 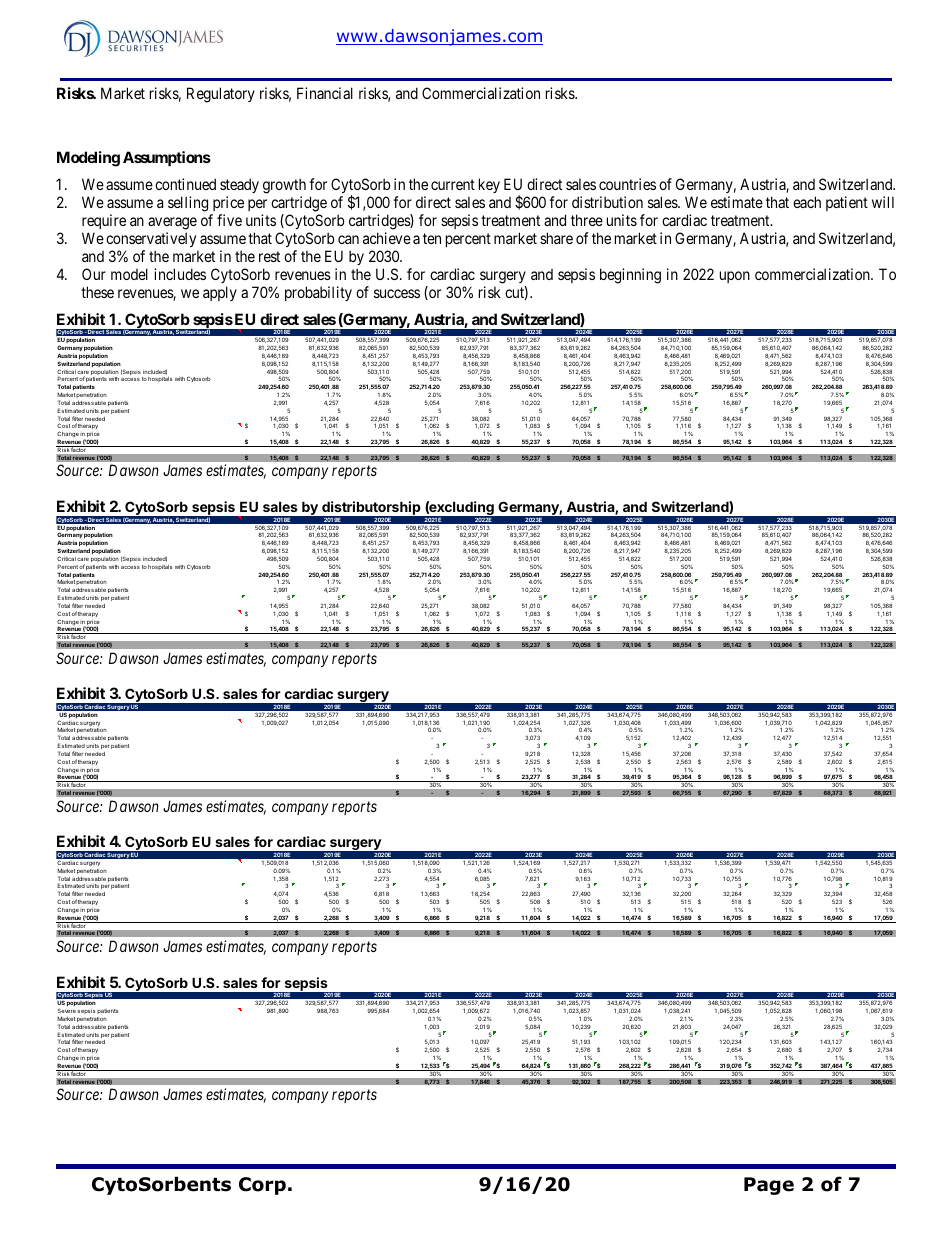 I want to click on Page, so click(x=769, y=1186).
